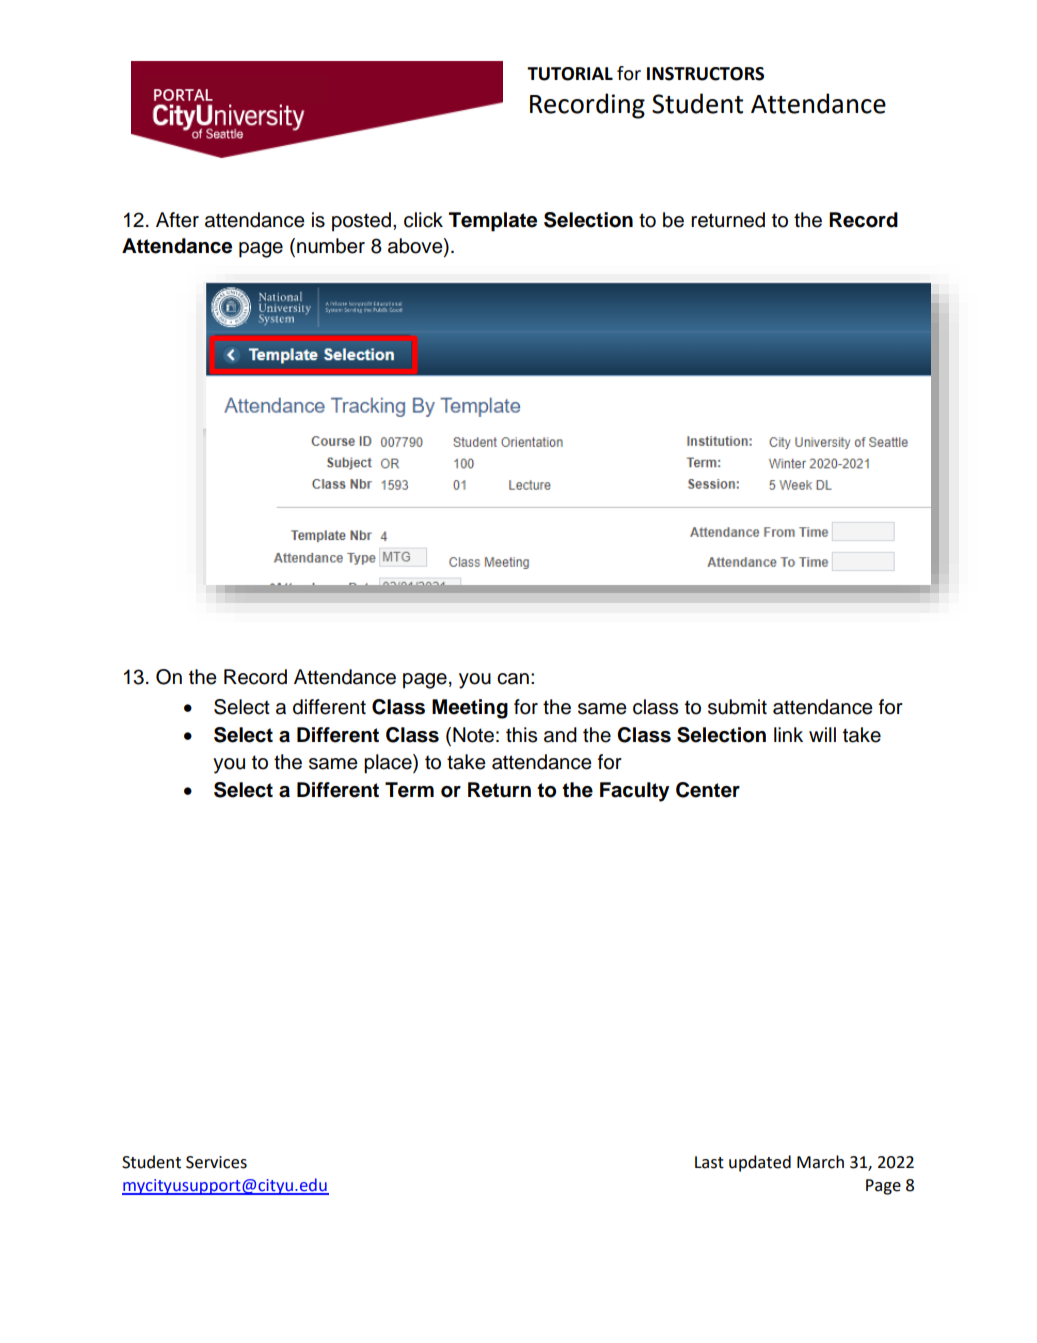 This screenshot has width=1037, height=1343. Describe the element at coordinates (570, 74) in the screenshot. I see `TUTORIAL` at that location.
